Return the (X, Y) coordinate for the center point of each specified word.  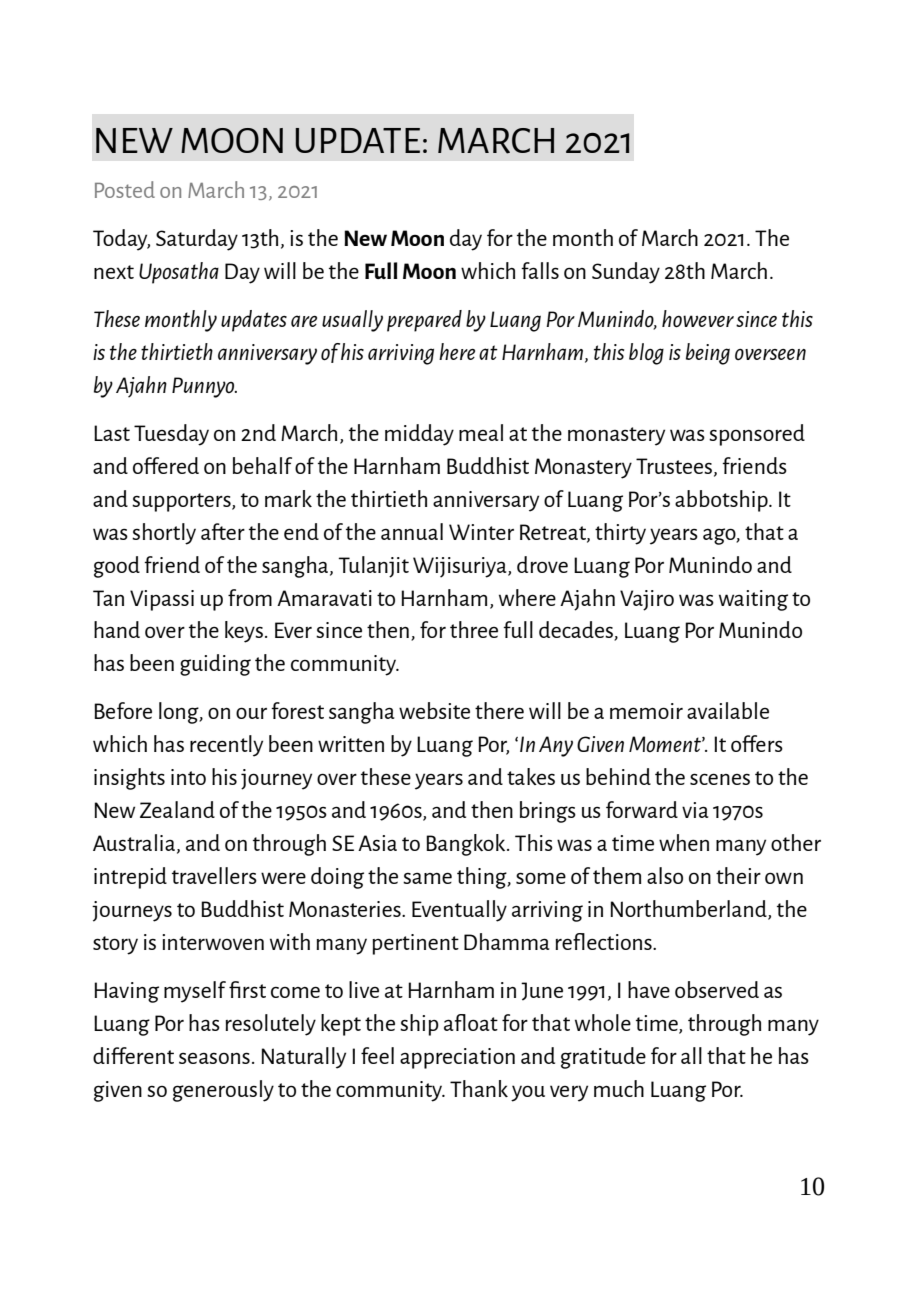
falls (540, 270)
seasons (214, 1058)
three (474, 629)
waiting (753, 600)
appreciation (457, 1058)
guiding (215, 665)
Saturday (197, 240)
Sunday (626, 273)
